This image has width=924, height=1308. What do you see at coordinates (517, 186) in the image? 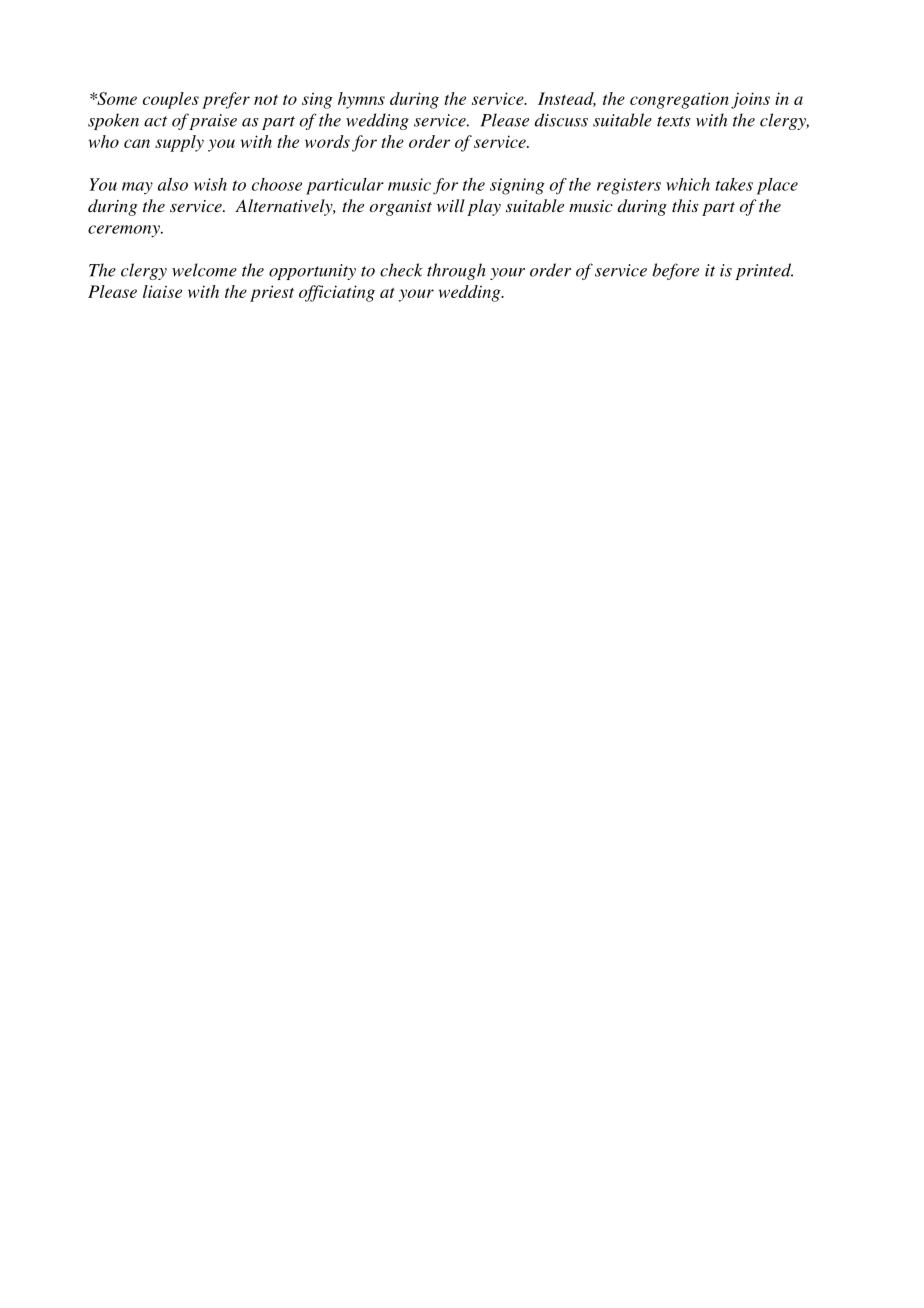
I see `signing` at bounding box center [517, 186].
